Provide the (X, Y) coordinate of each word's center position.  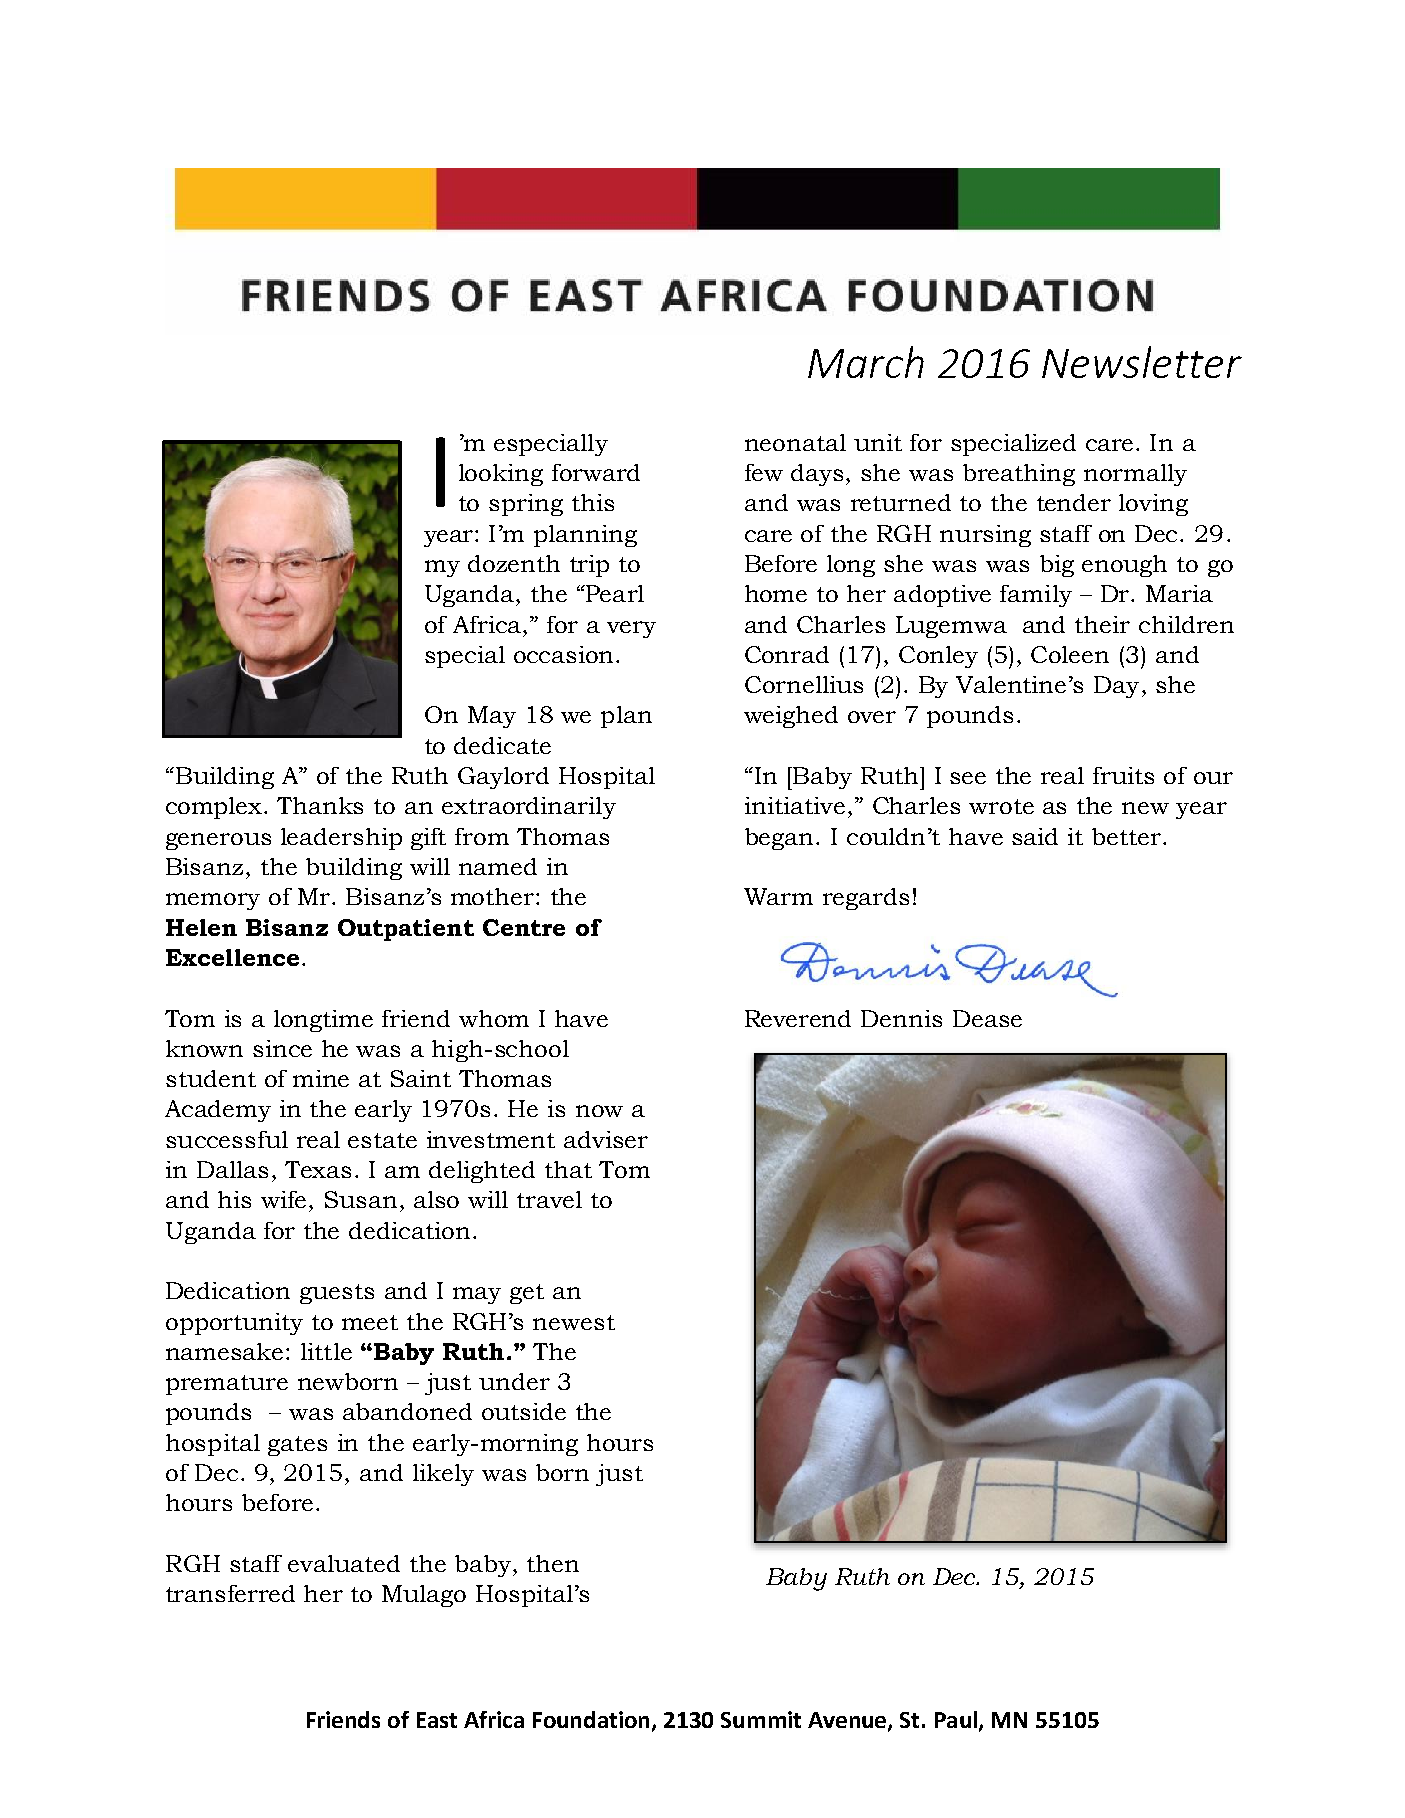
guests (337, 1294)
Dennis (901, 1018)
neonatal (795, 442)
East (437, 1720)
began (781, 839)
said (1035, 836)
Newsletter (1142, 362)
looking (501, 475)
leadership (341, 839)
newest (574, 1322)
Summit (761, 1719)
